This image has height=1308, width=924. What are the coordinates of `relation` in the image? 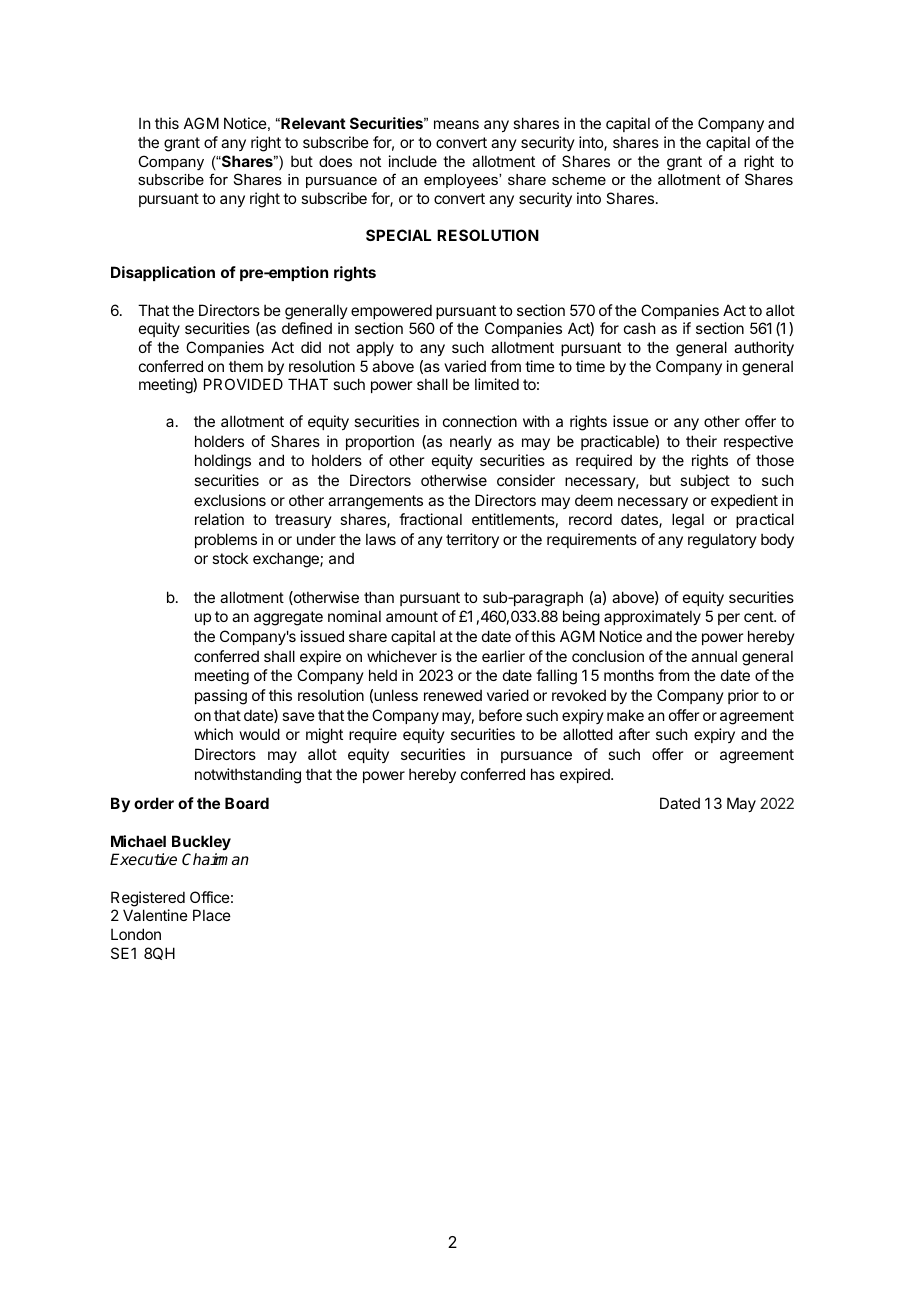 It's located at (219, 519).
